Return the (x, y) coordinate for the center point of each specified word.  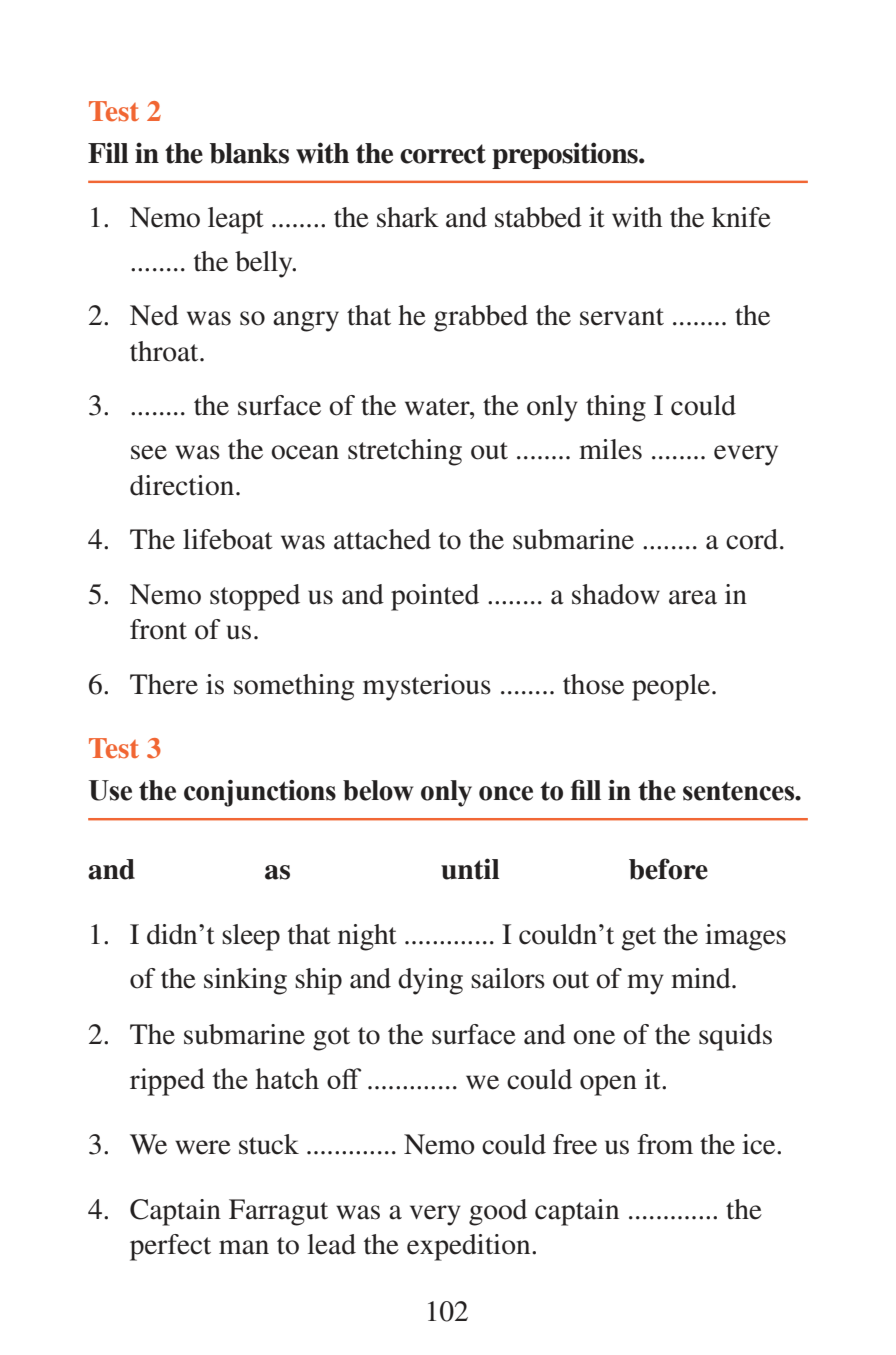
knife (741, 217)
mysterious (427, 687)
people (672, 687)
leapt (236, 220)
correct (443, 154)
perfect (170, 1247)
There (164, 684)
